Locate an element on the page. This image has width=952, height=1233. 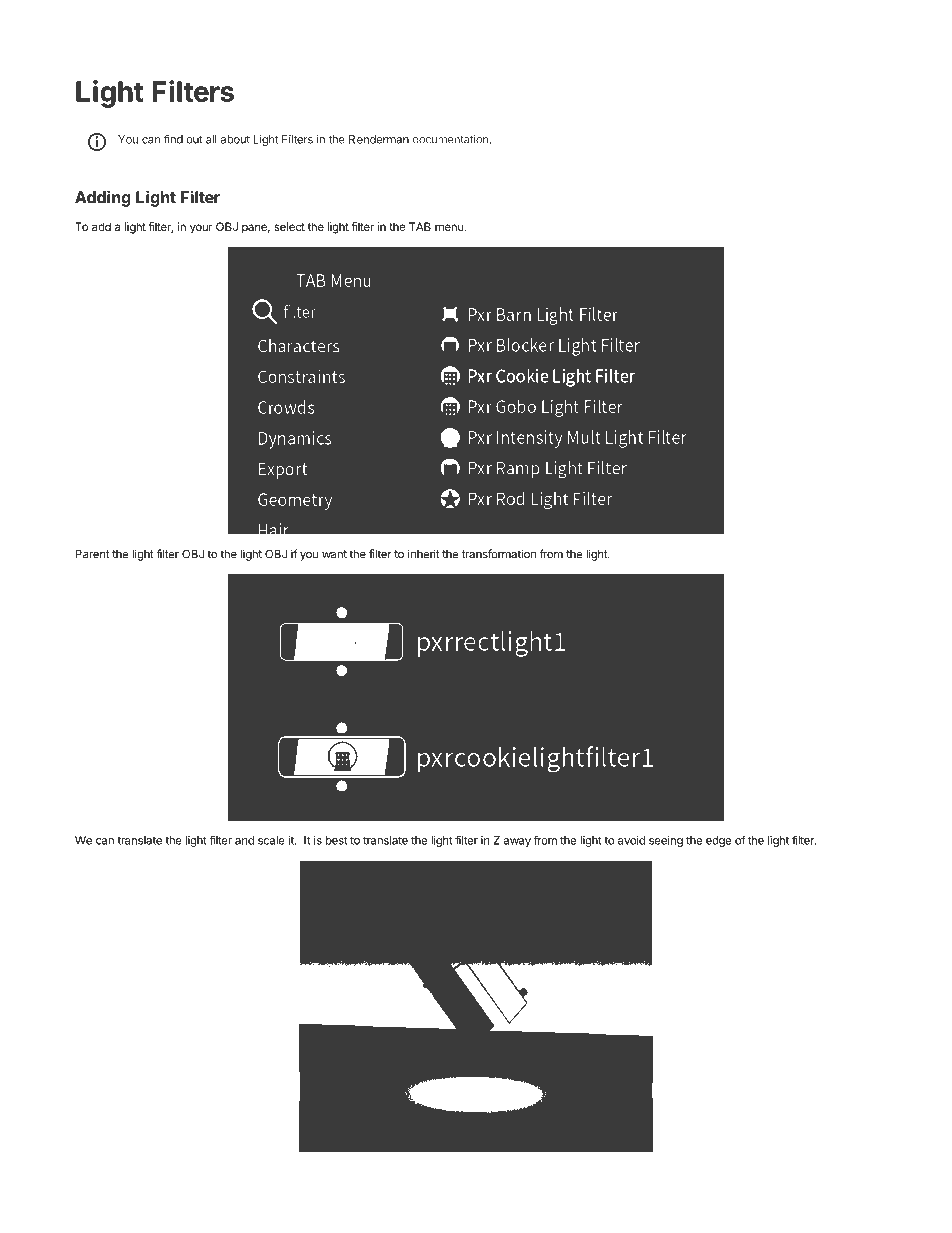
documentation is located at coordinates (450, 139).
